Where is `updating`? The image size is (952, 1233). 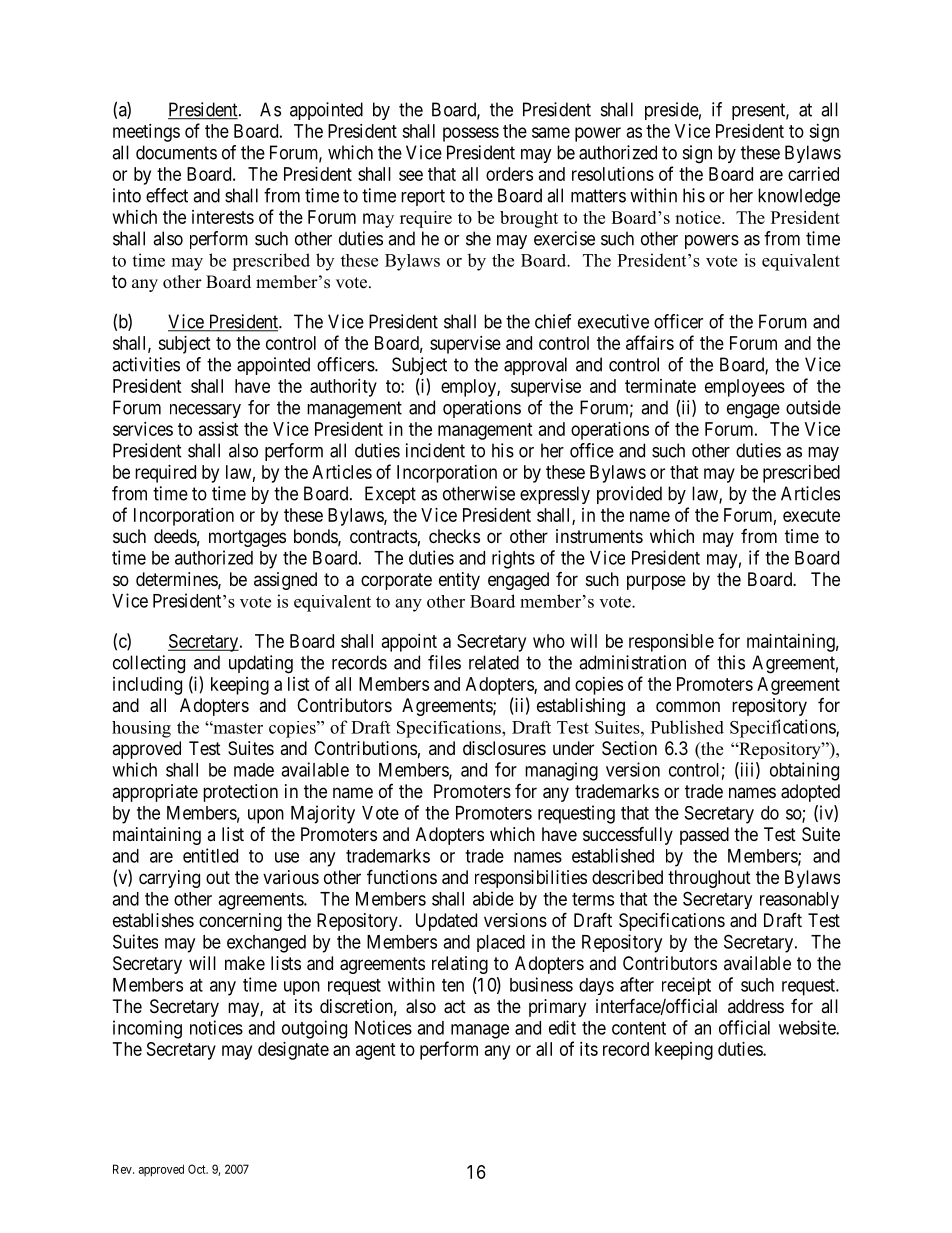 updating is located at coordinates (261, 664).
